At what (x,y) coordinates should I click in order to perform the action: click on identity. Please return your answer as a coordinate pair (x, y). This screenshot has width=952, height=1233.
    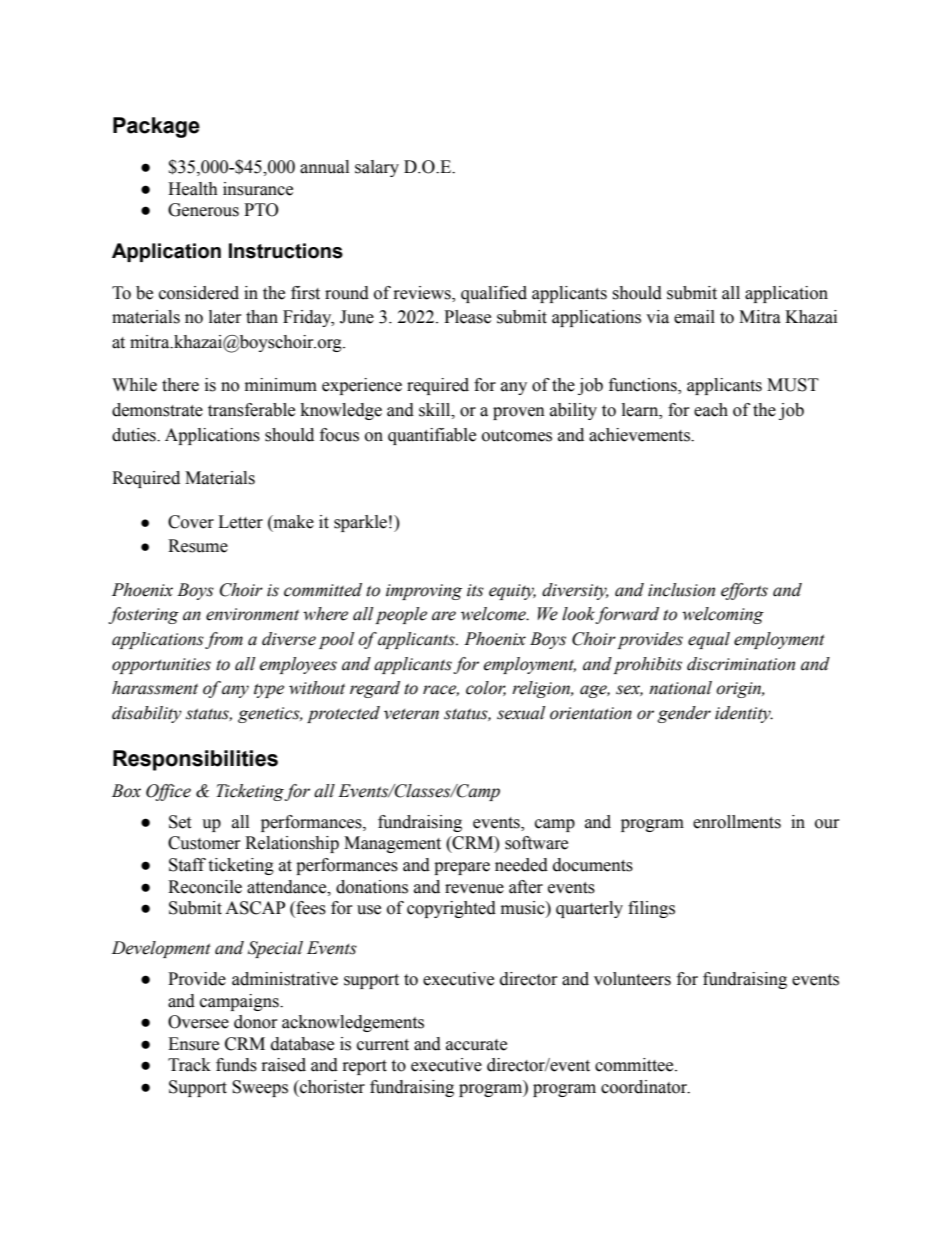
    Looking at the image, I should click on (744, 714).
